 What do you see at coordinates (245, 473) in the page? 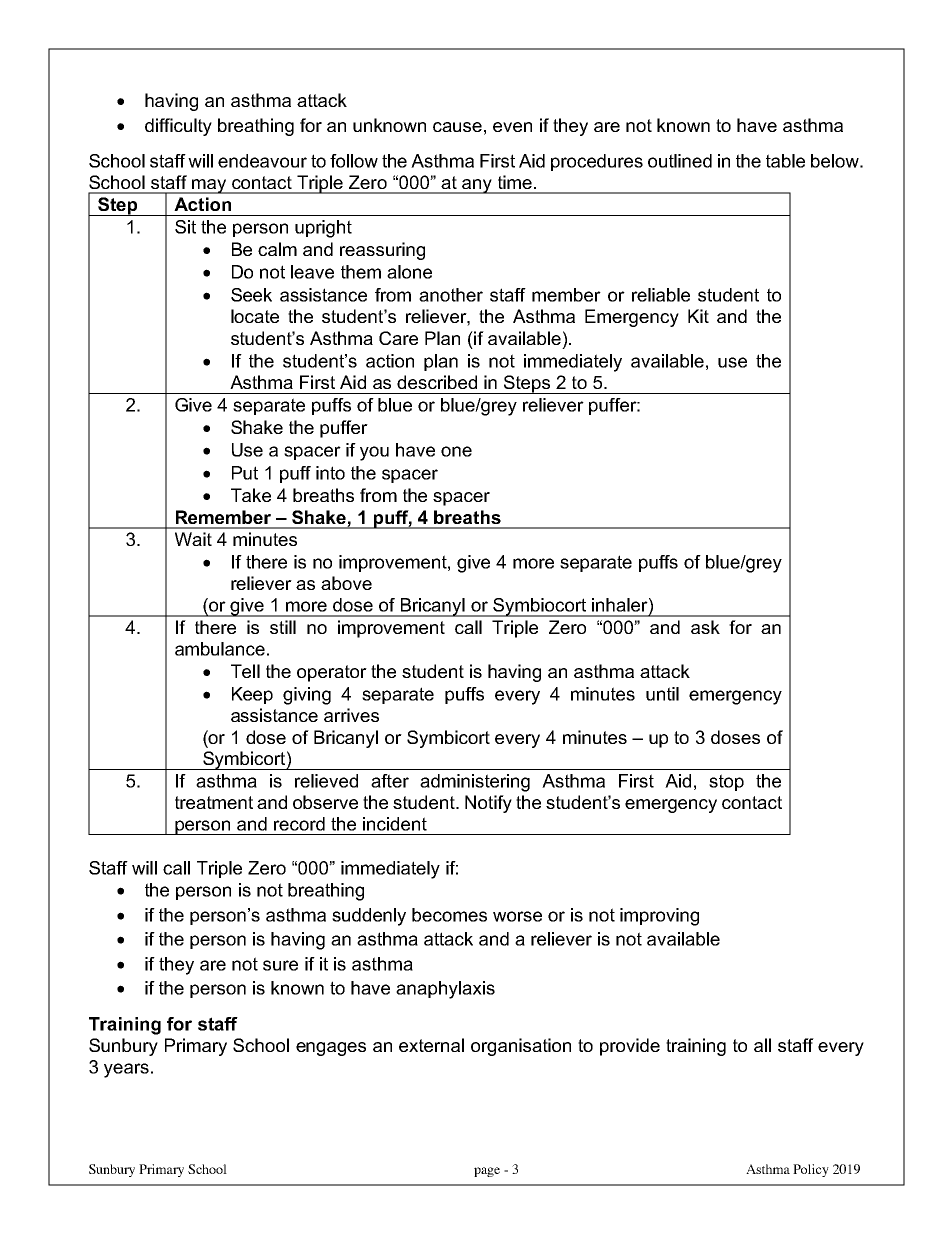
I see `Put` at bounding box center [245, 473].
